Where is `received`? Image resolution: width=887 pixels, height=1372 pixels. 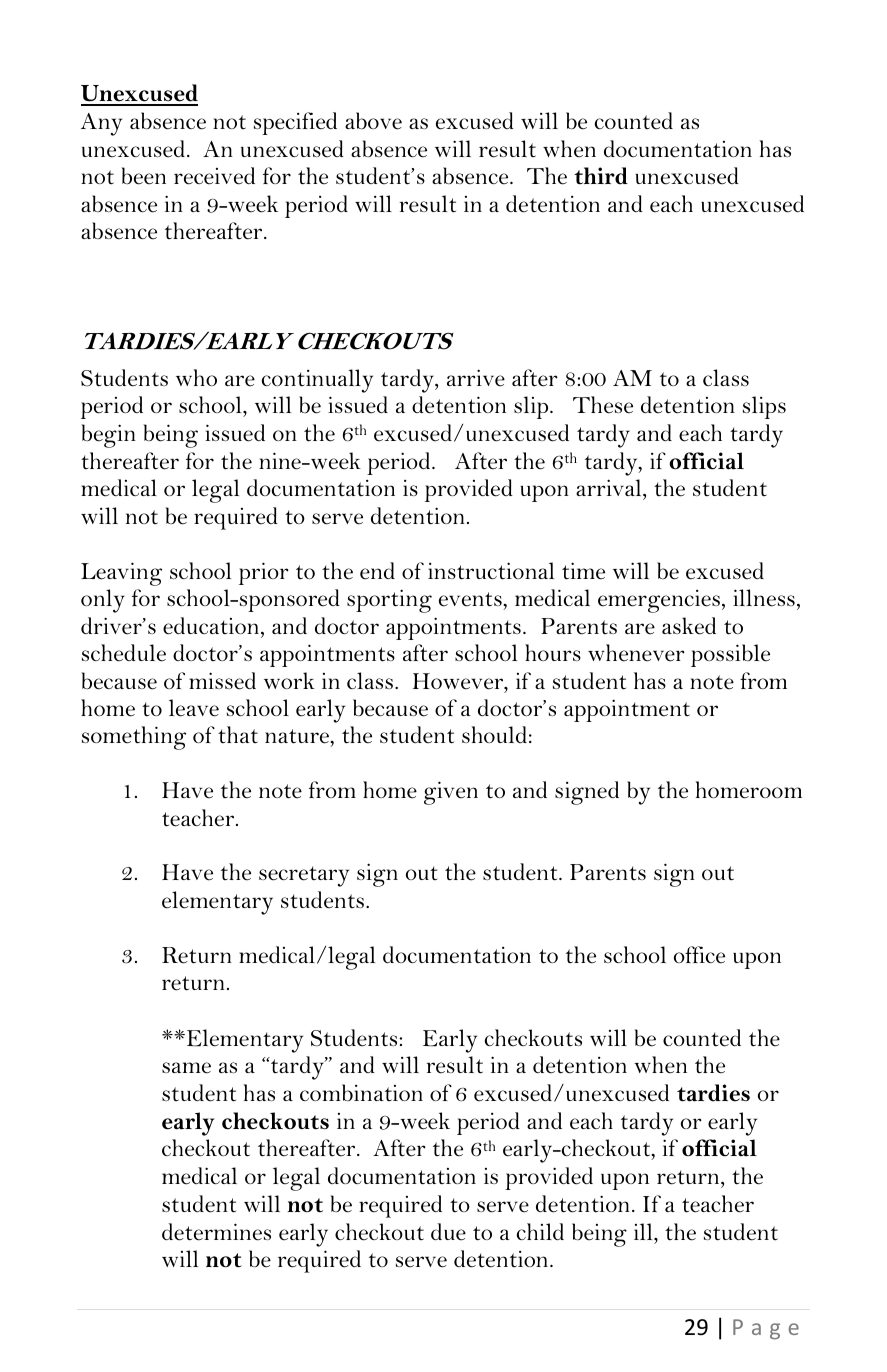 received is located at coordinates (214, 176).
